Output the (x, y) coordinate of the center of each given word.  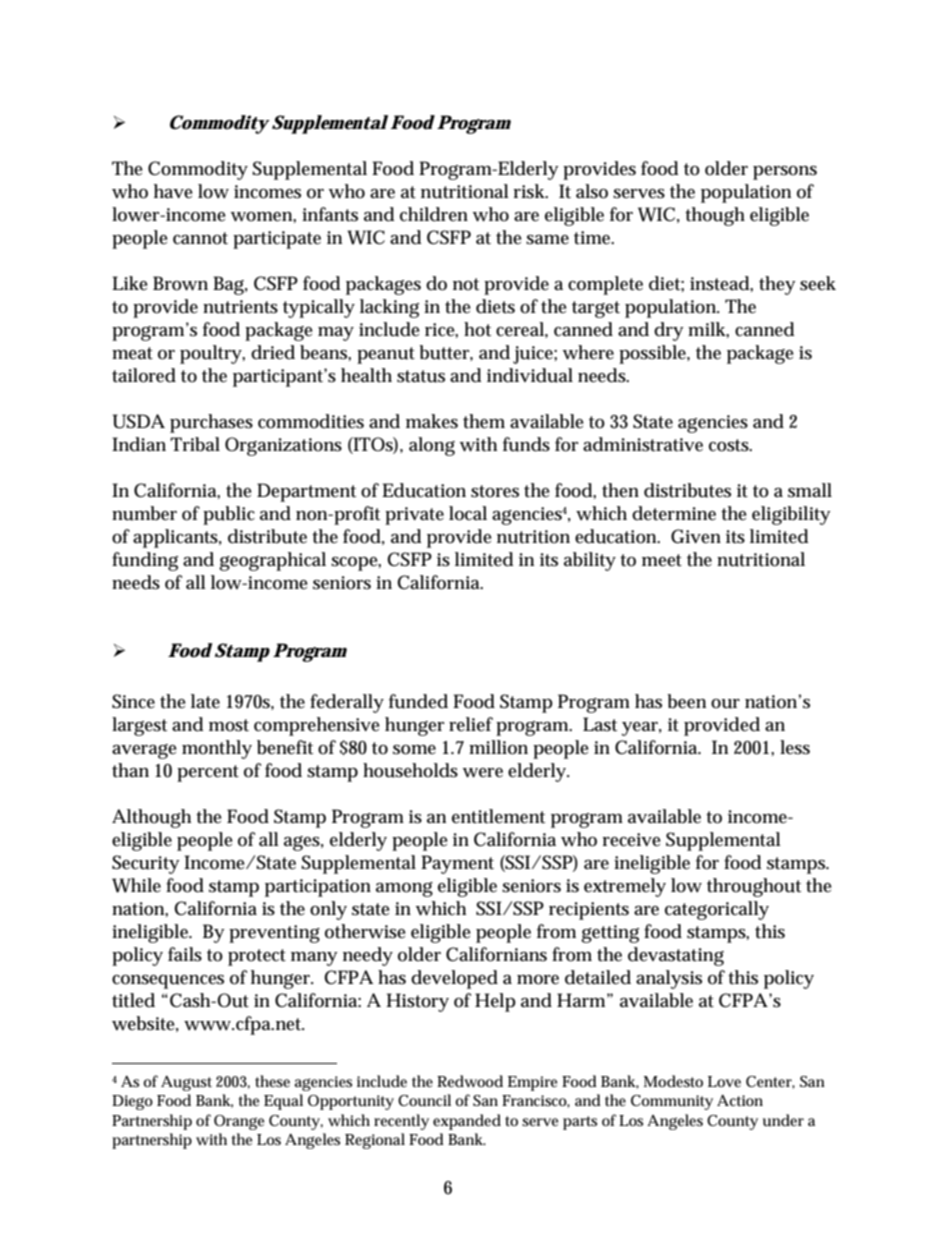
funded (418, 701)
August (186, 1083)
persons (785, 173)
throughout (754, 887)
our (725, 704)
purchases (211, 423)
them (484, 421)
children (434, 214)
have (173, 191)
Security (146, 864)
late (205, 701)
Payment (457, 864)
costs (730, 445)
